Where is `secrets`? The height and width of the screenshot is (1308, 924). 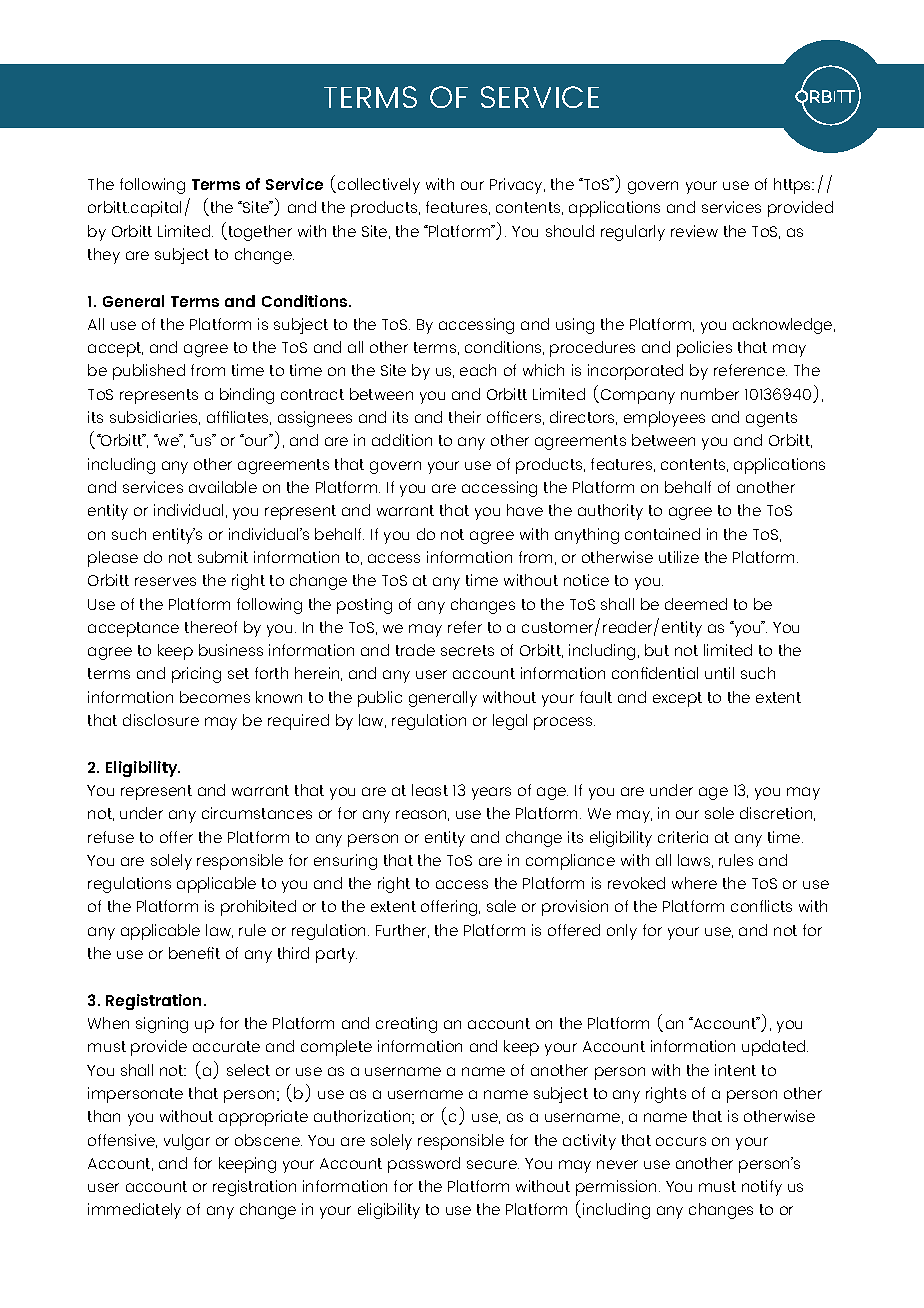
secrets is located at coordinates (467, 650).
